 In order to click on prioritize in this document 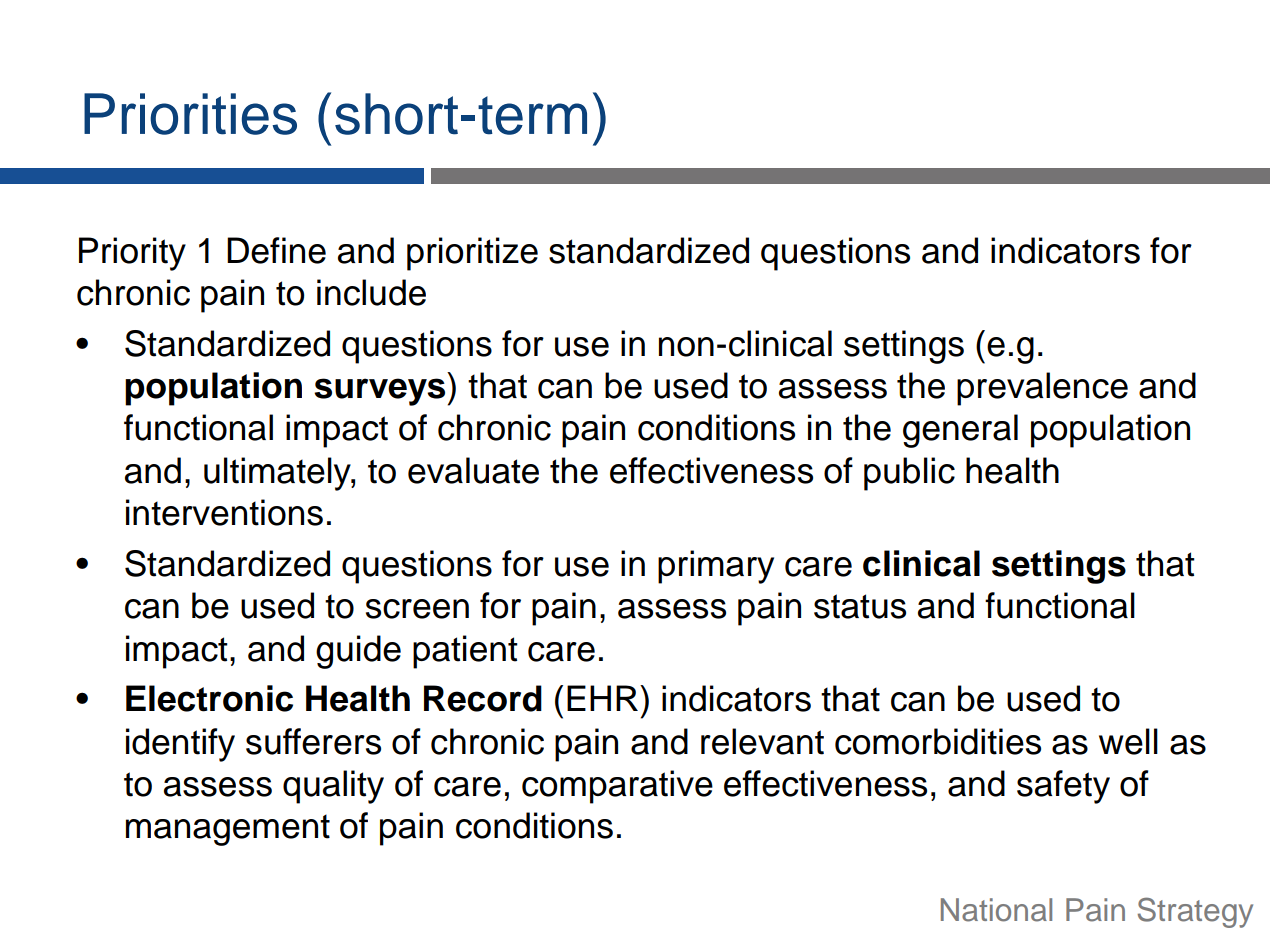, I will do `click(472, 254)`.
